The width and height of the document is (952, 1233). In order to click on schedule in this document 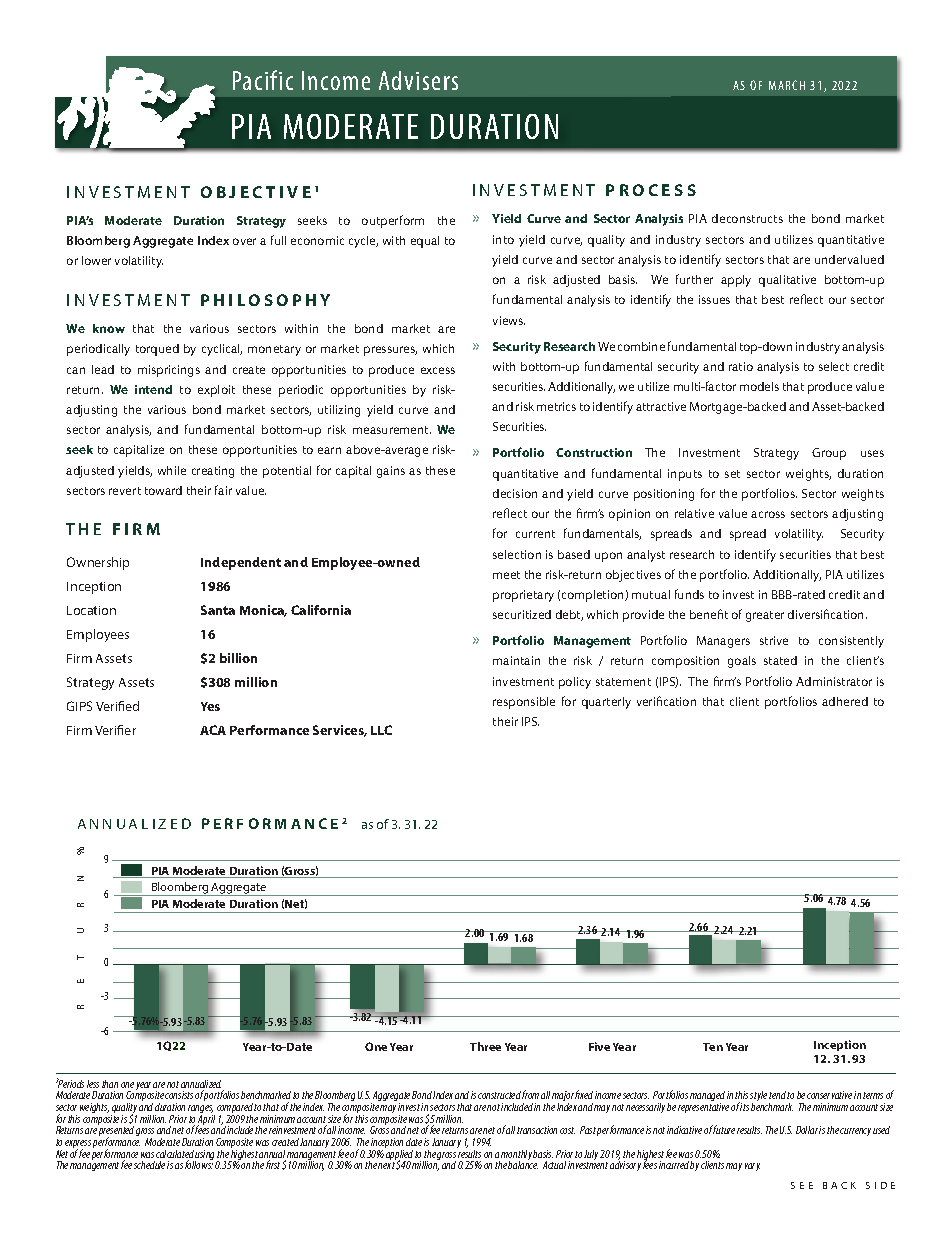, I will do `click(149, 1165)`.
